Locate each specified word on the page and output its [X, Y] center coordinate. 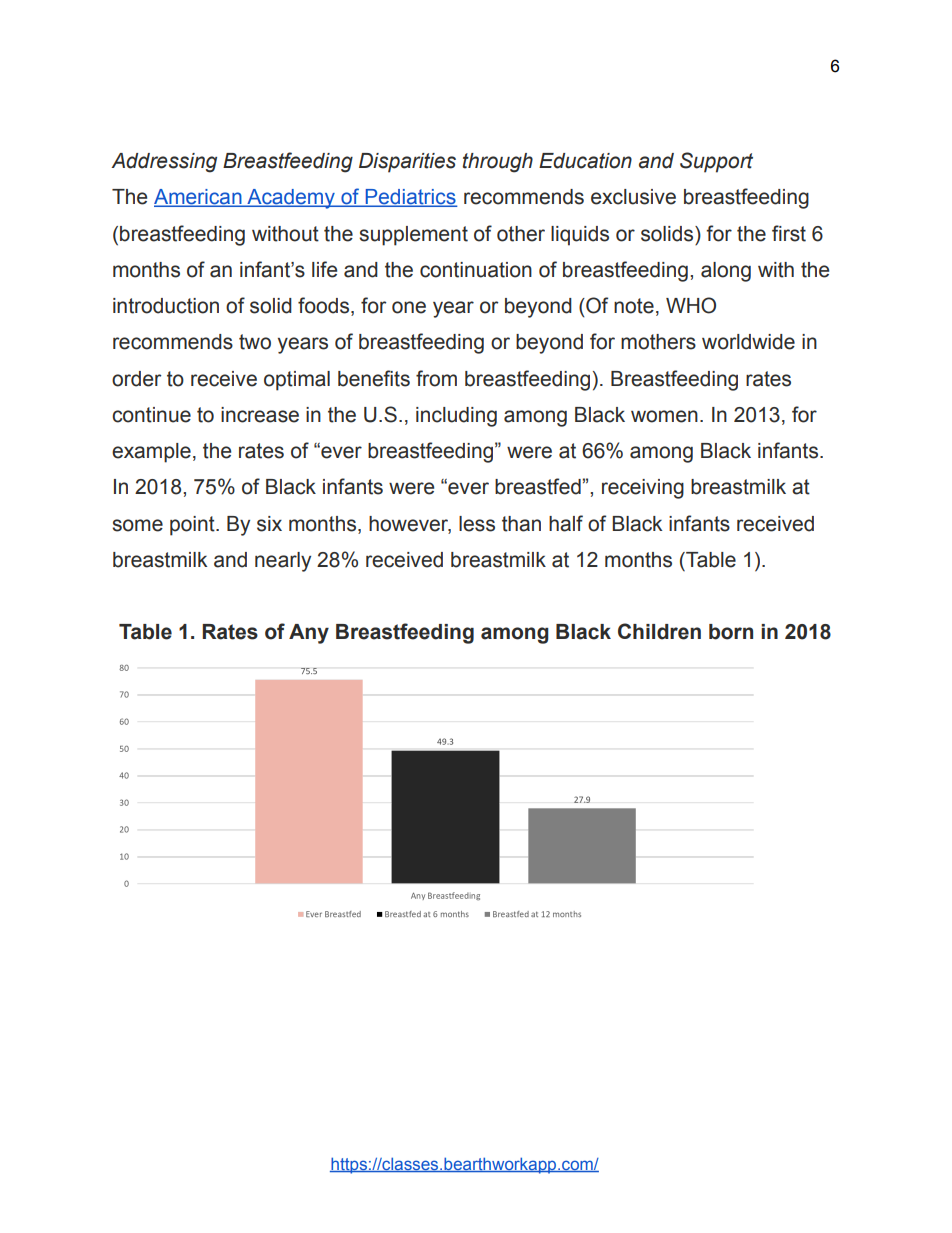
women [664, 416]
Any [309, 634]
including [456, 417]
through [497, 163]
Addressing [164, 163]
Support [716, 162]
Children [659, 631]
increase [260, 415]
